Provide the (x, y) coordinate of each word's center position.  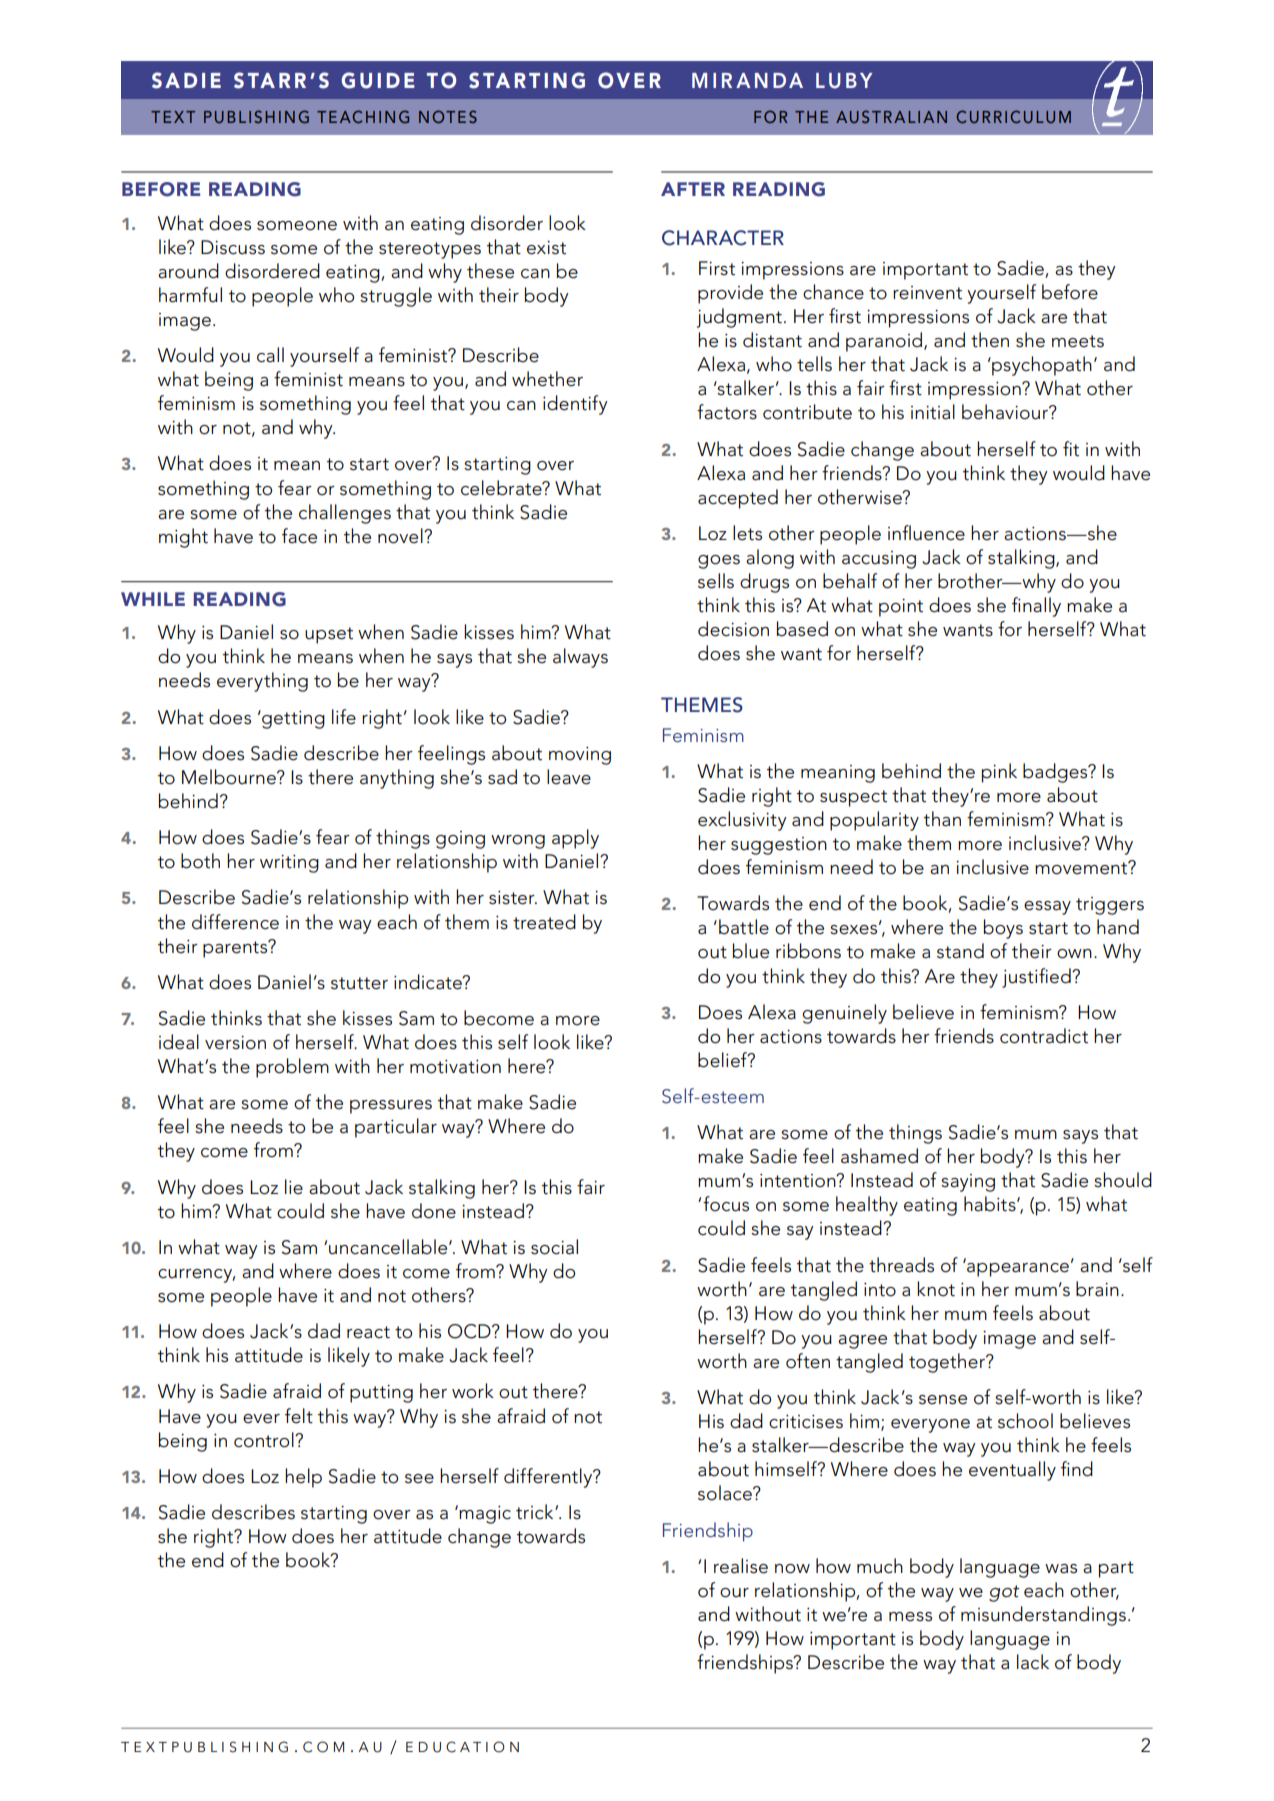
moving (580, 756)
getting (292, 719)
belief (724, 1060)
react (368, 1332)
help (303, 1478)
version (235, 1043)
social (554, 1247)
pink (999, 773)
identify (575, 405)
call (270, 355)
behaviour (1006, 412)
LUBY (844, 81)
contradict (1044, 1036)
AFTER (693, 189)
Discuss (233, 247)
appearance (1017, 1268)
